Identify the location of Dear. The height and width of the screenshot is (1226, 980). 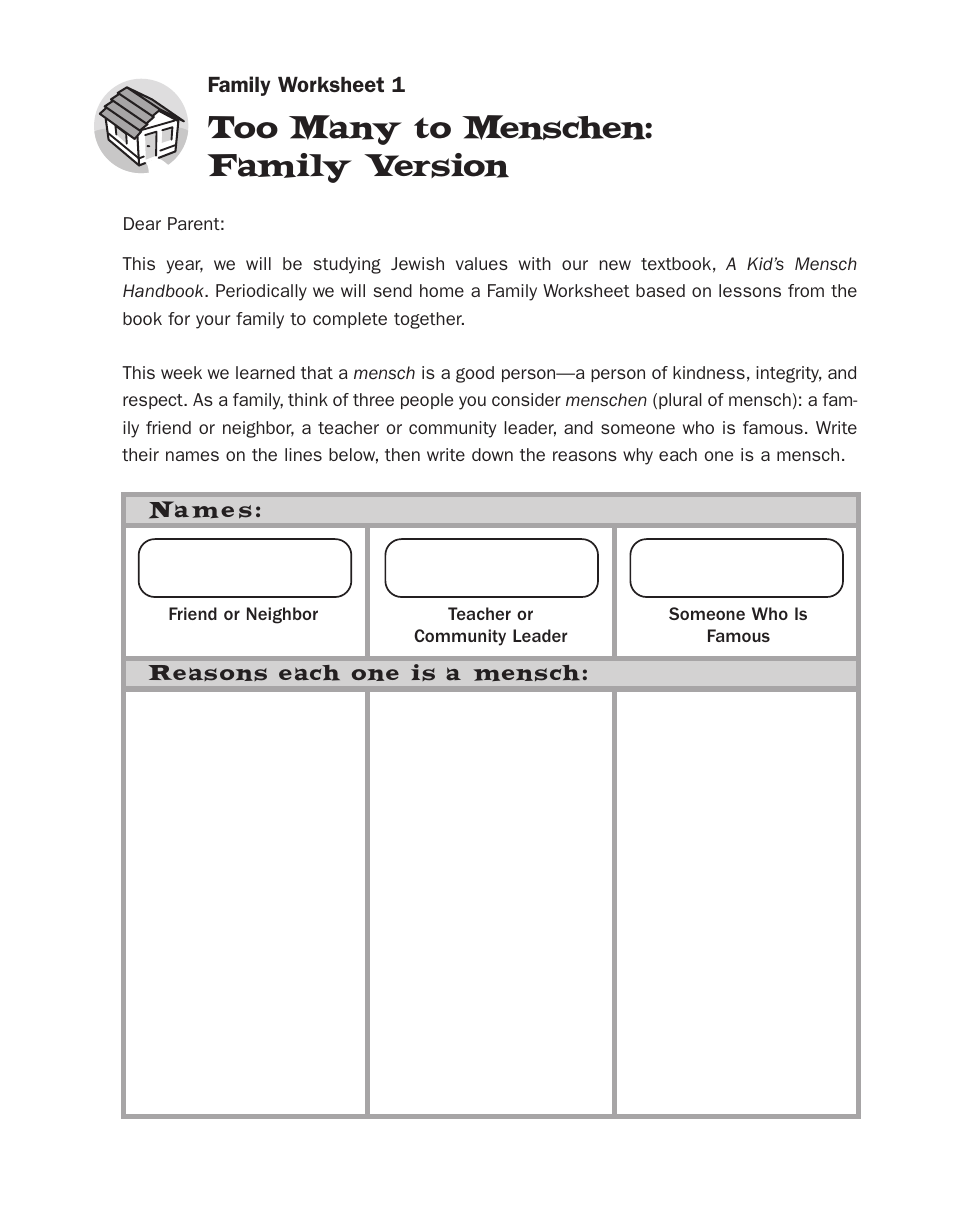
(142, 223).
